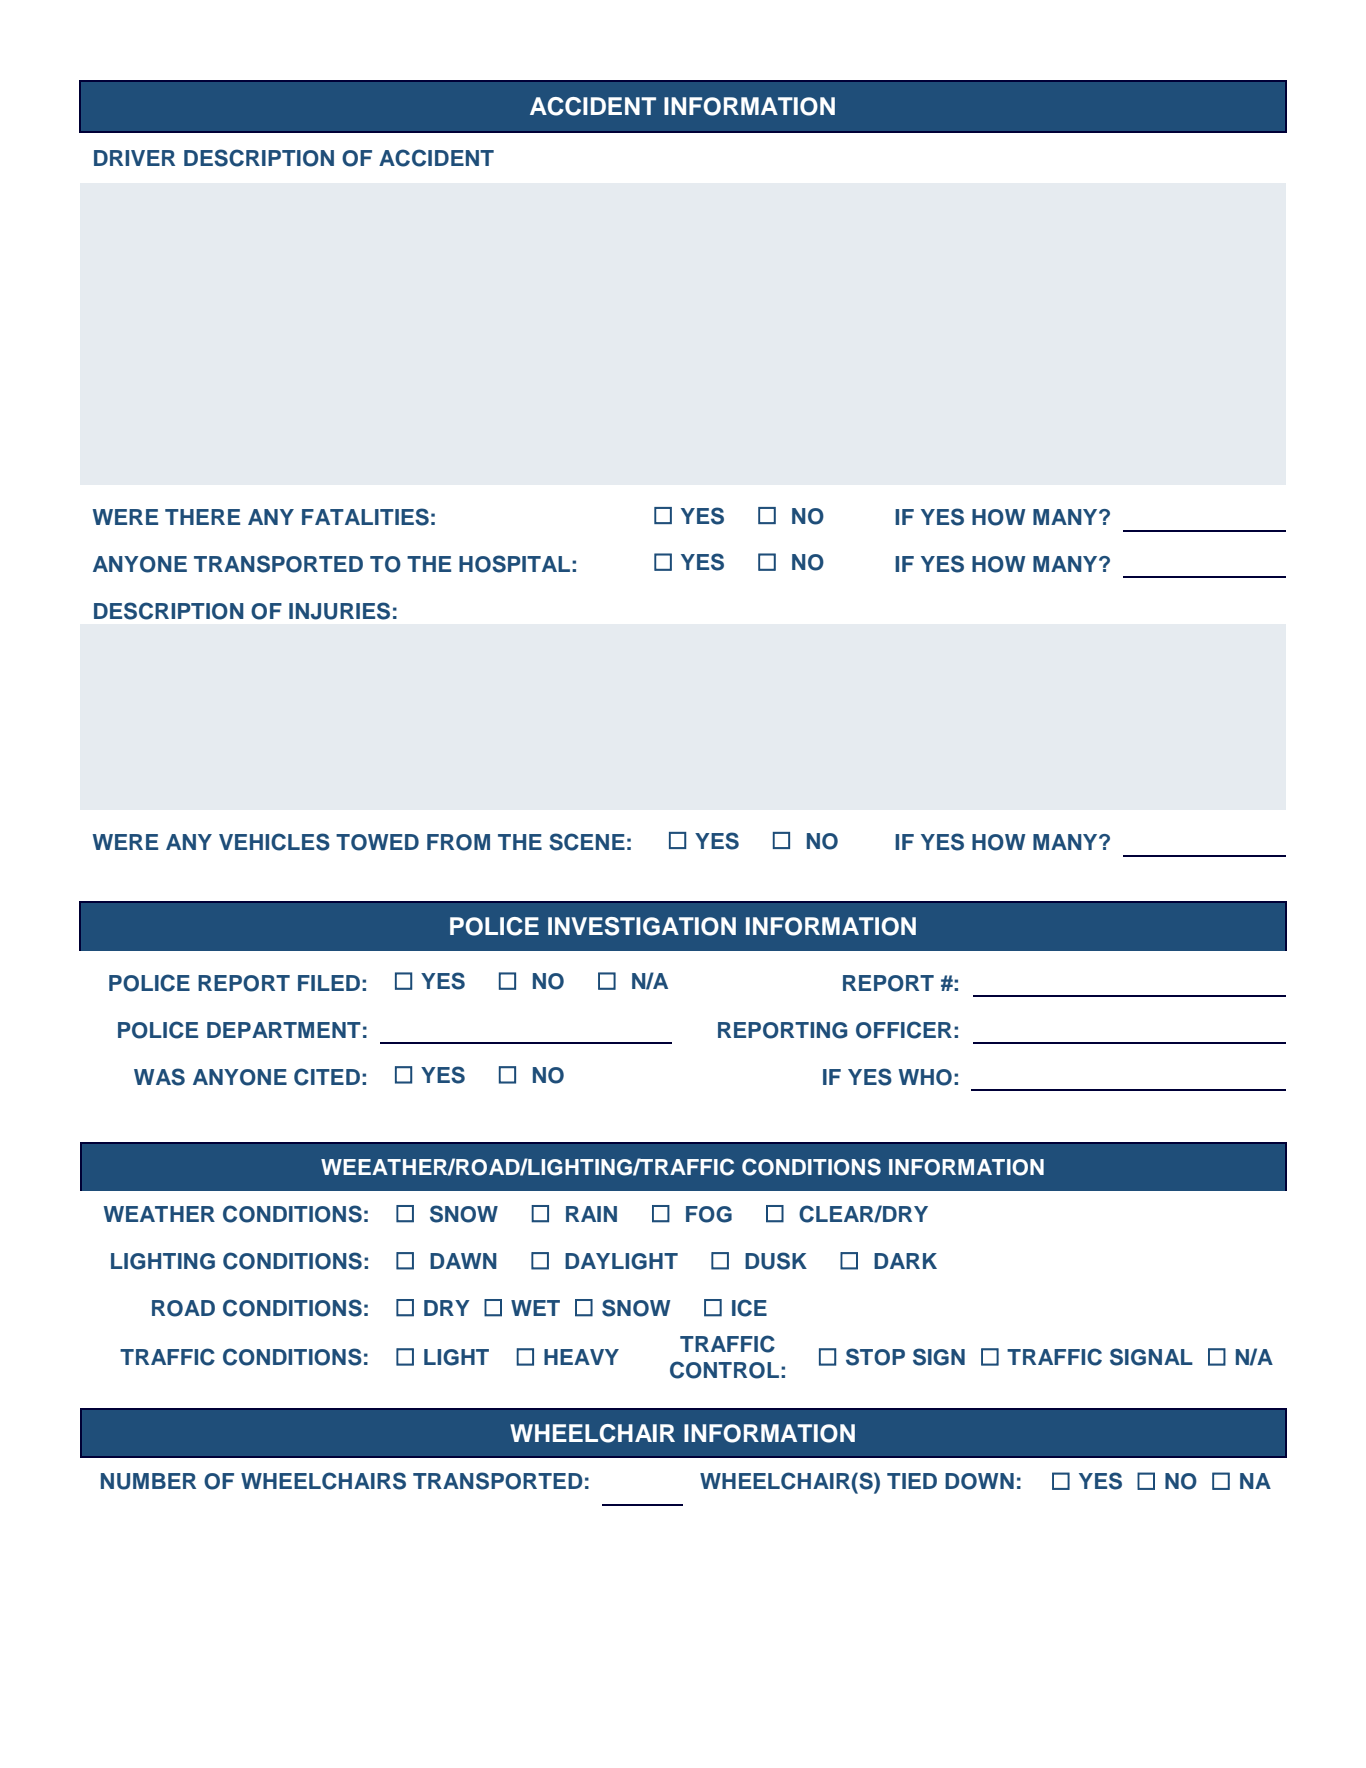 This image has height=1768, width=1366. I want to click on FROM, so click(458, 842).
